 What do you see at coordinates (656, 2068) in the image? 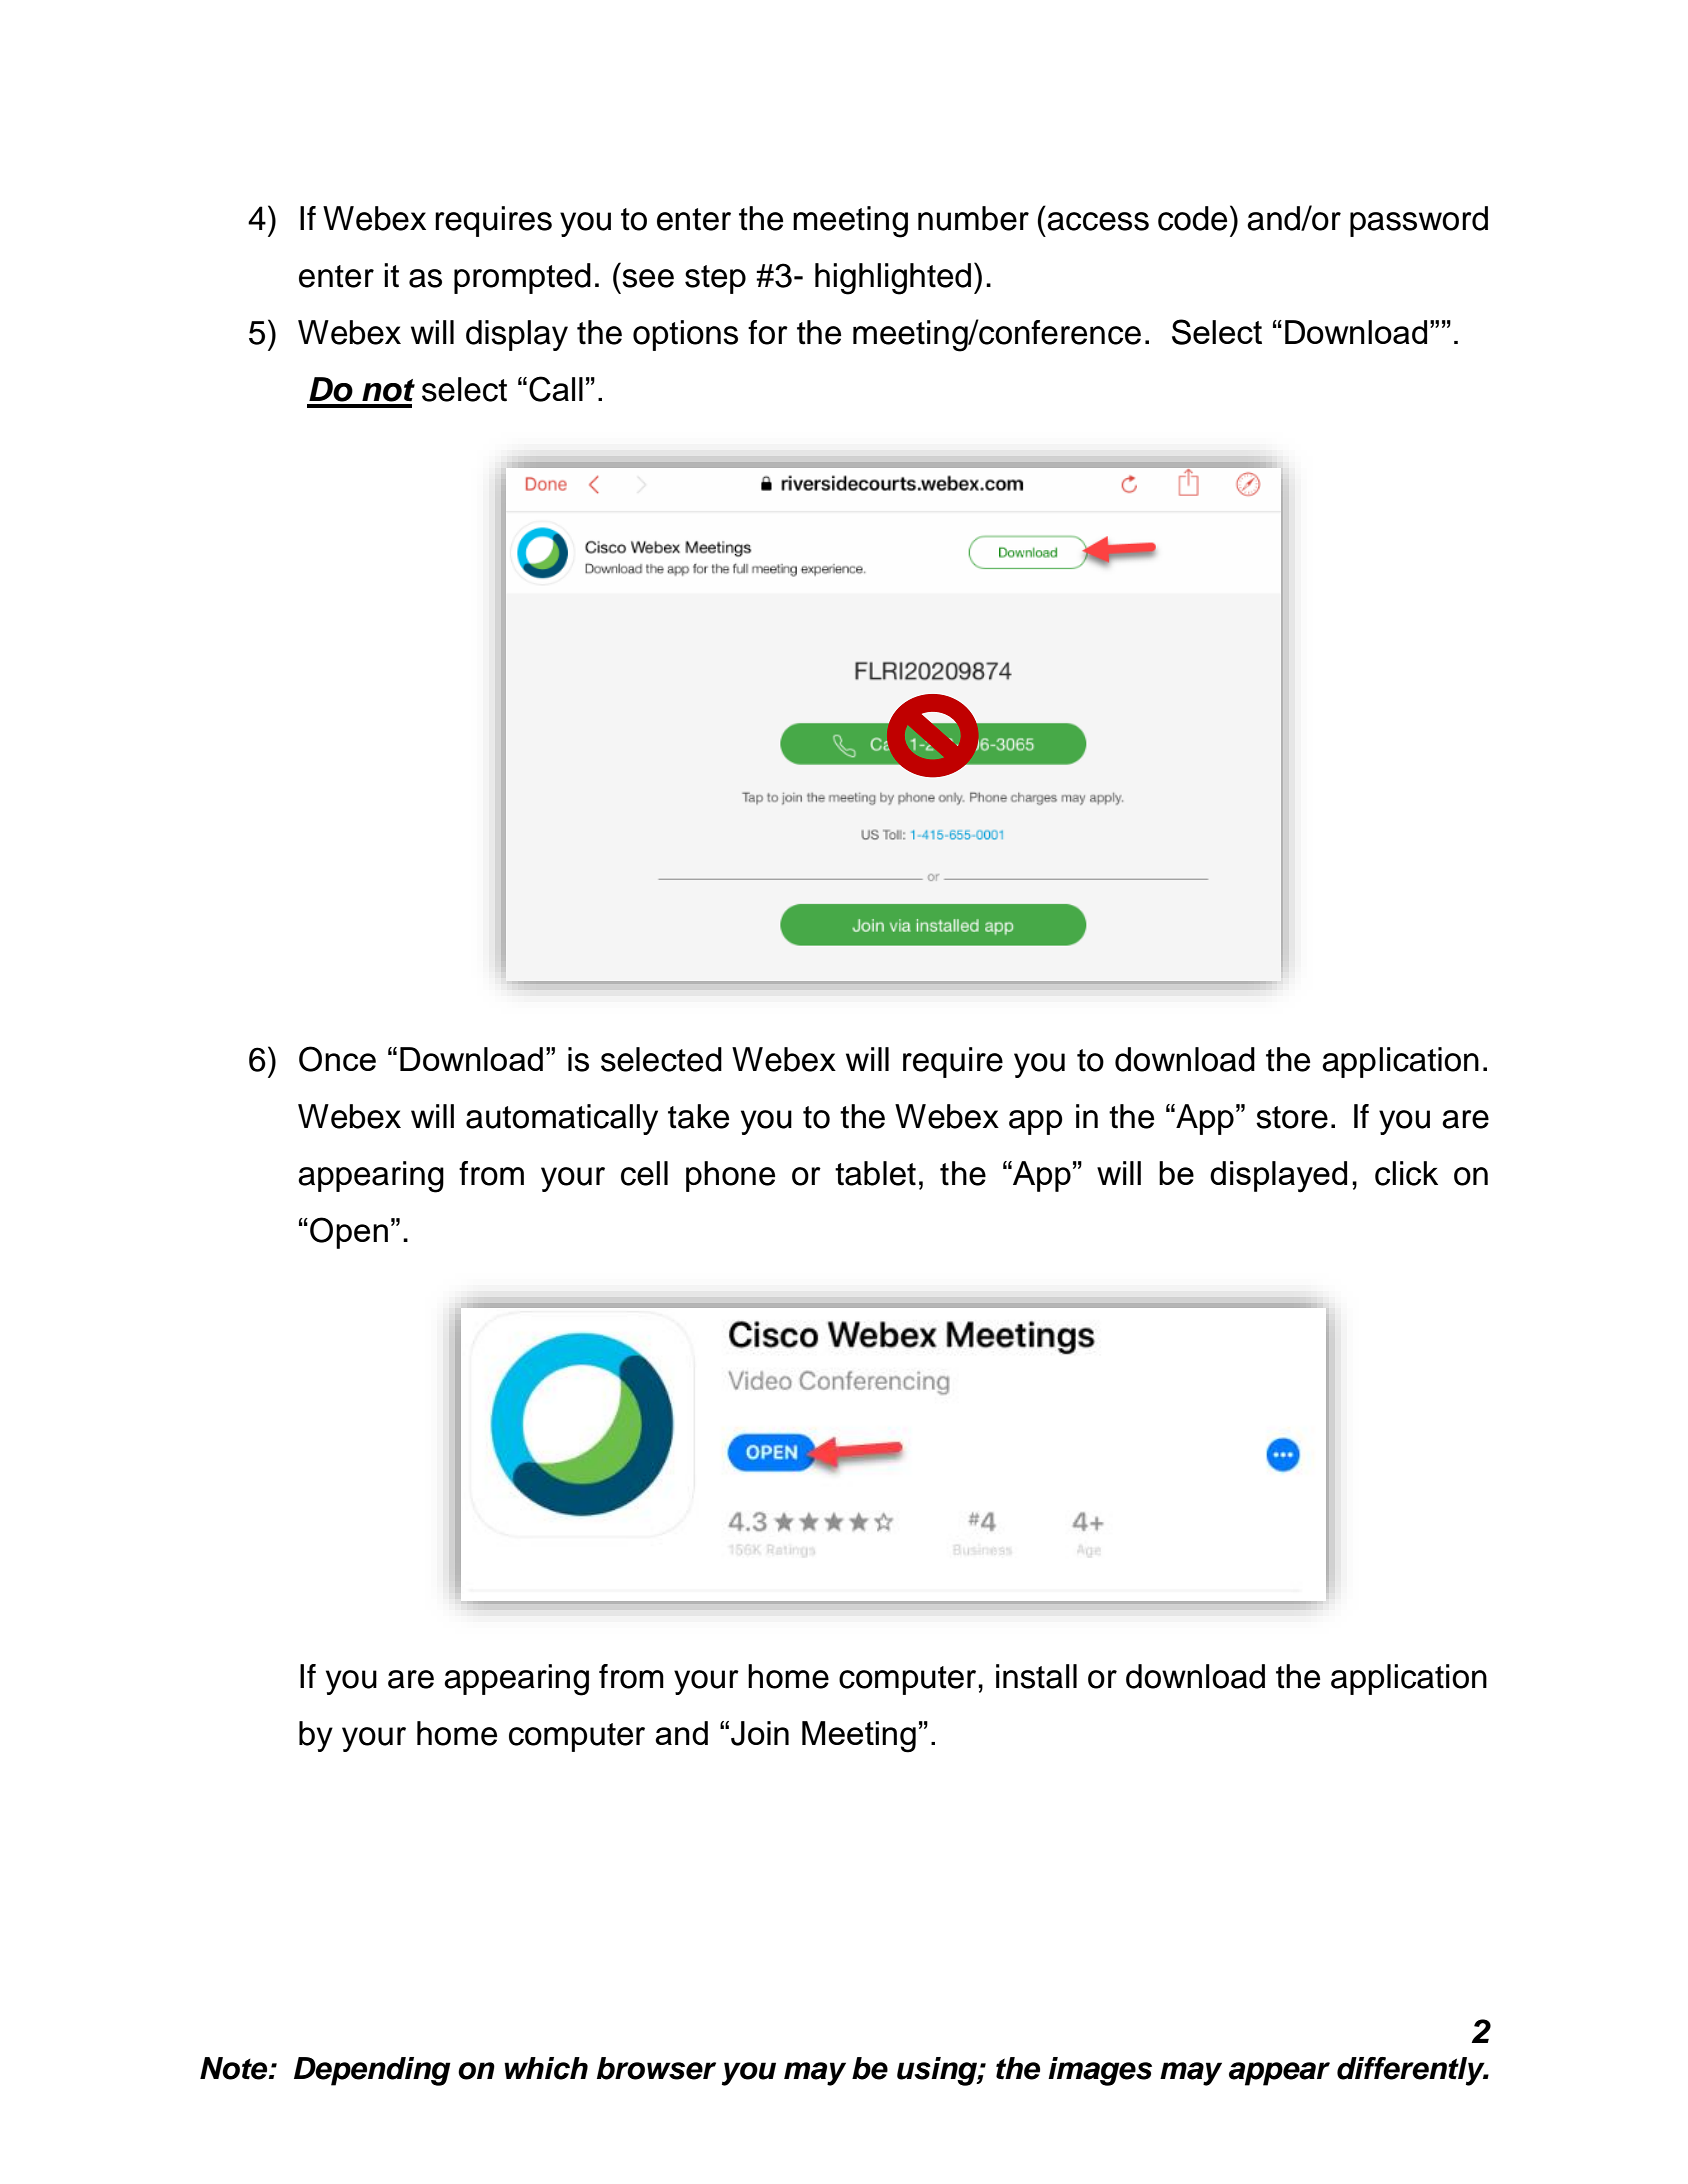
I see `browser` at bounding box center [656, 2068].
